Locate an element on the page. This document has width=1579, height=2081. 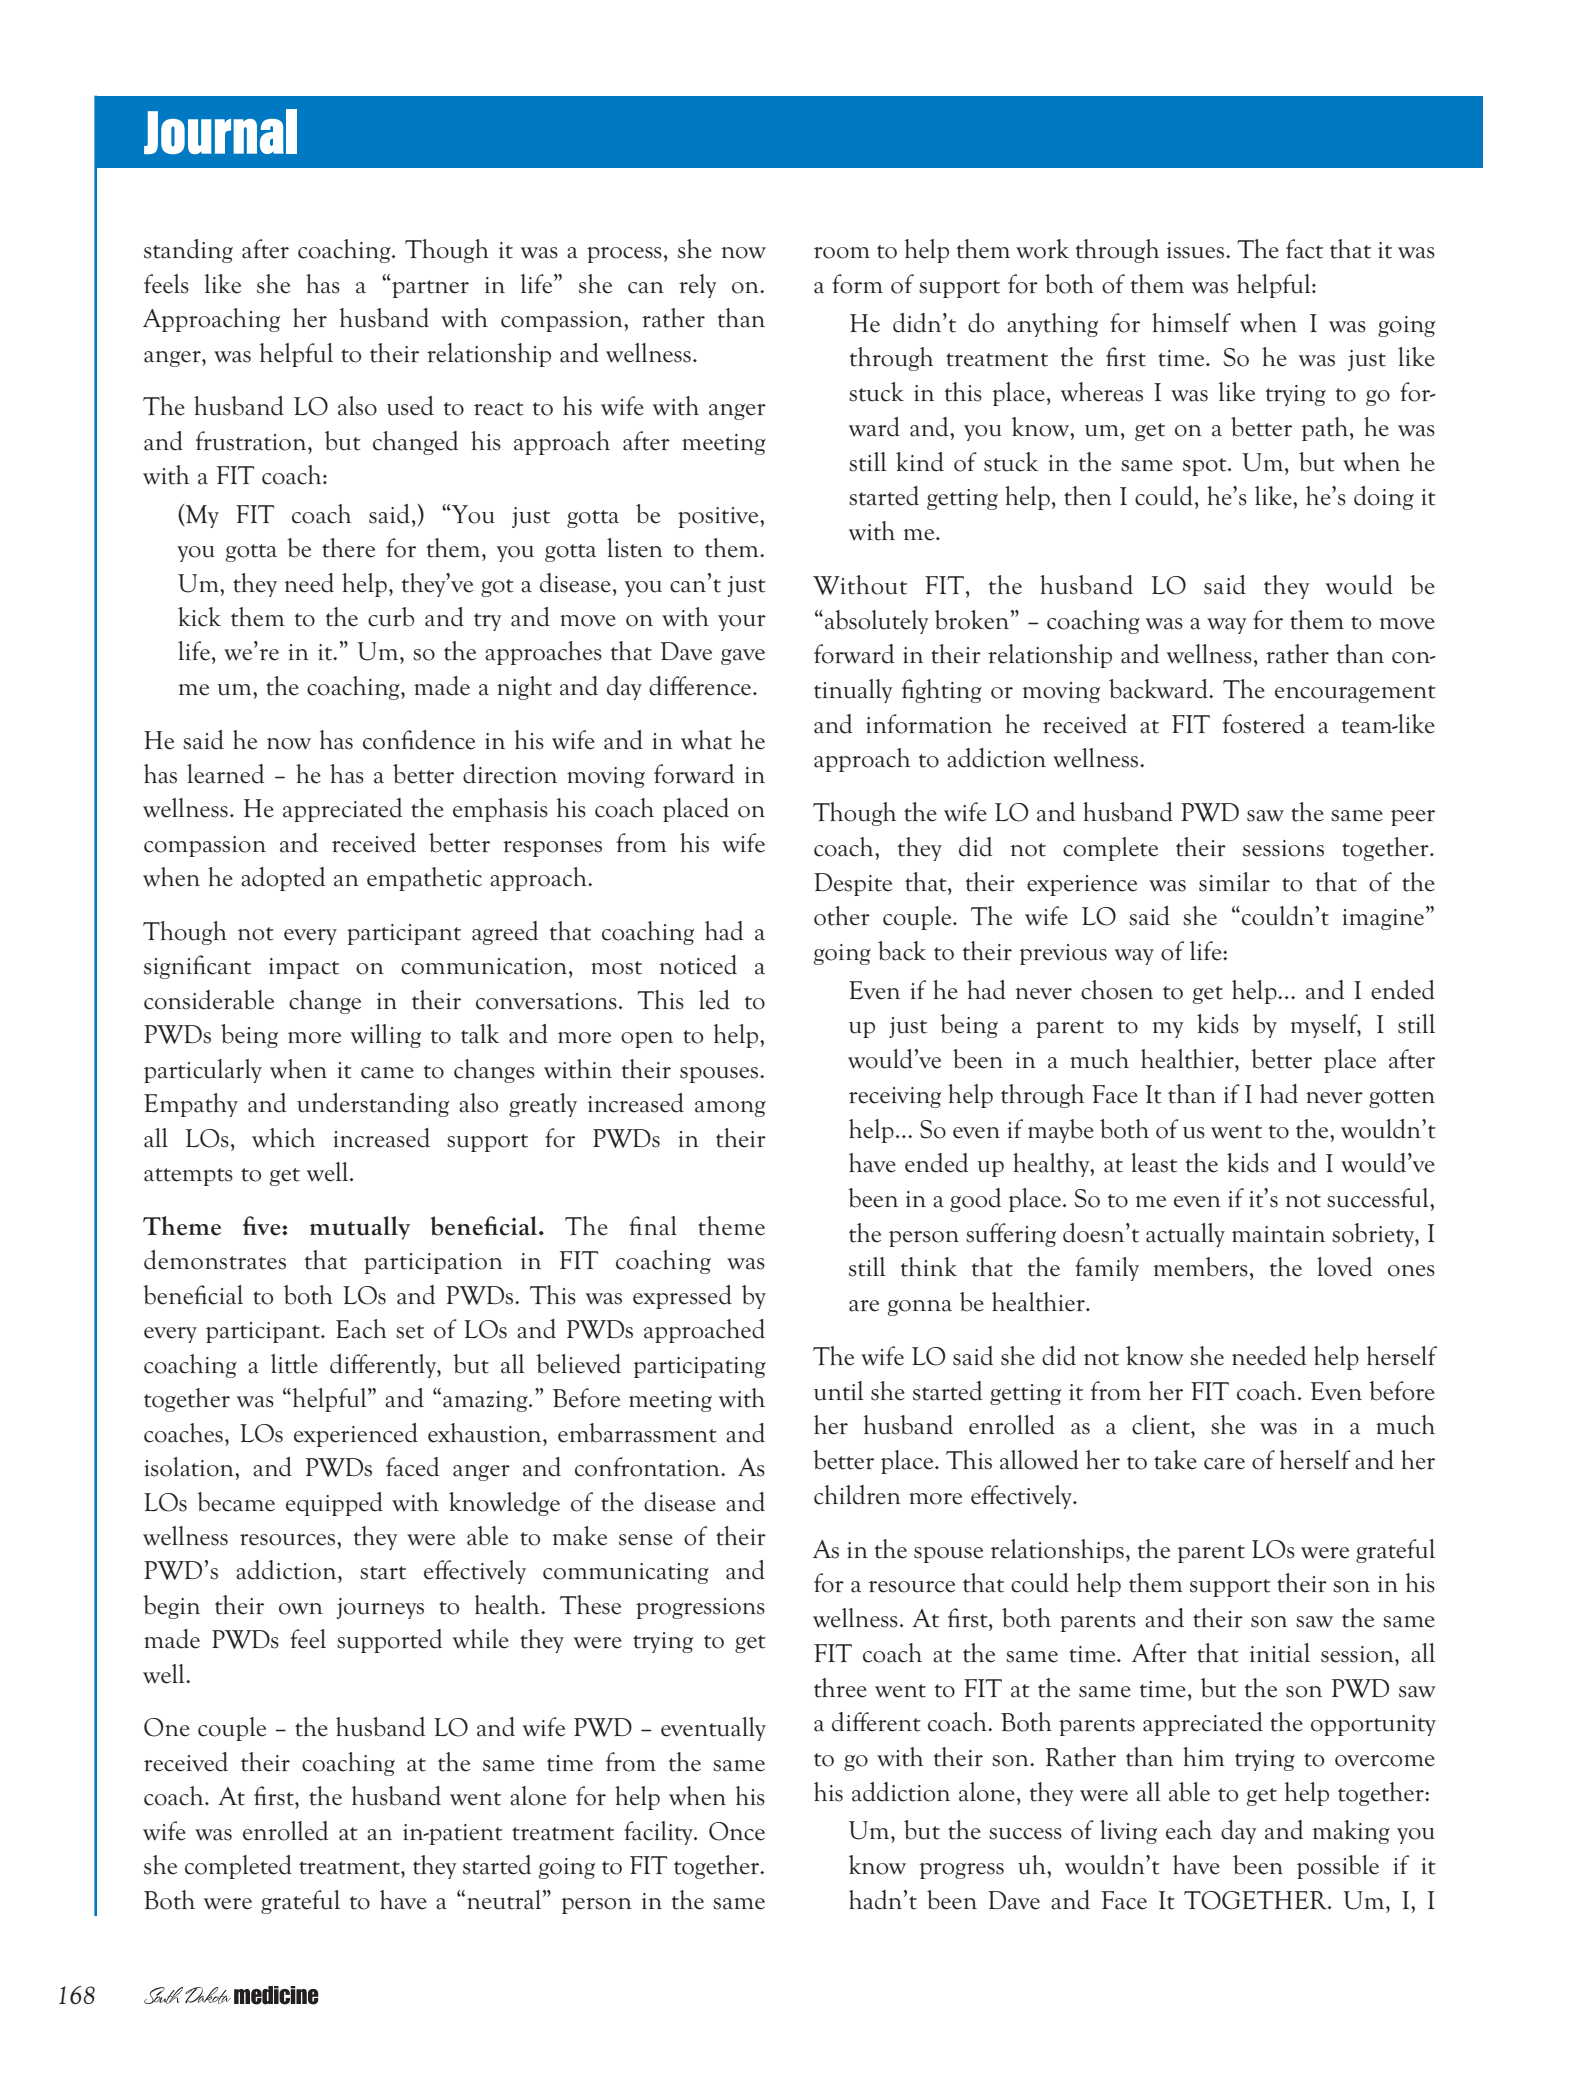
chosen is located at coordinates (1117, 990).
